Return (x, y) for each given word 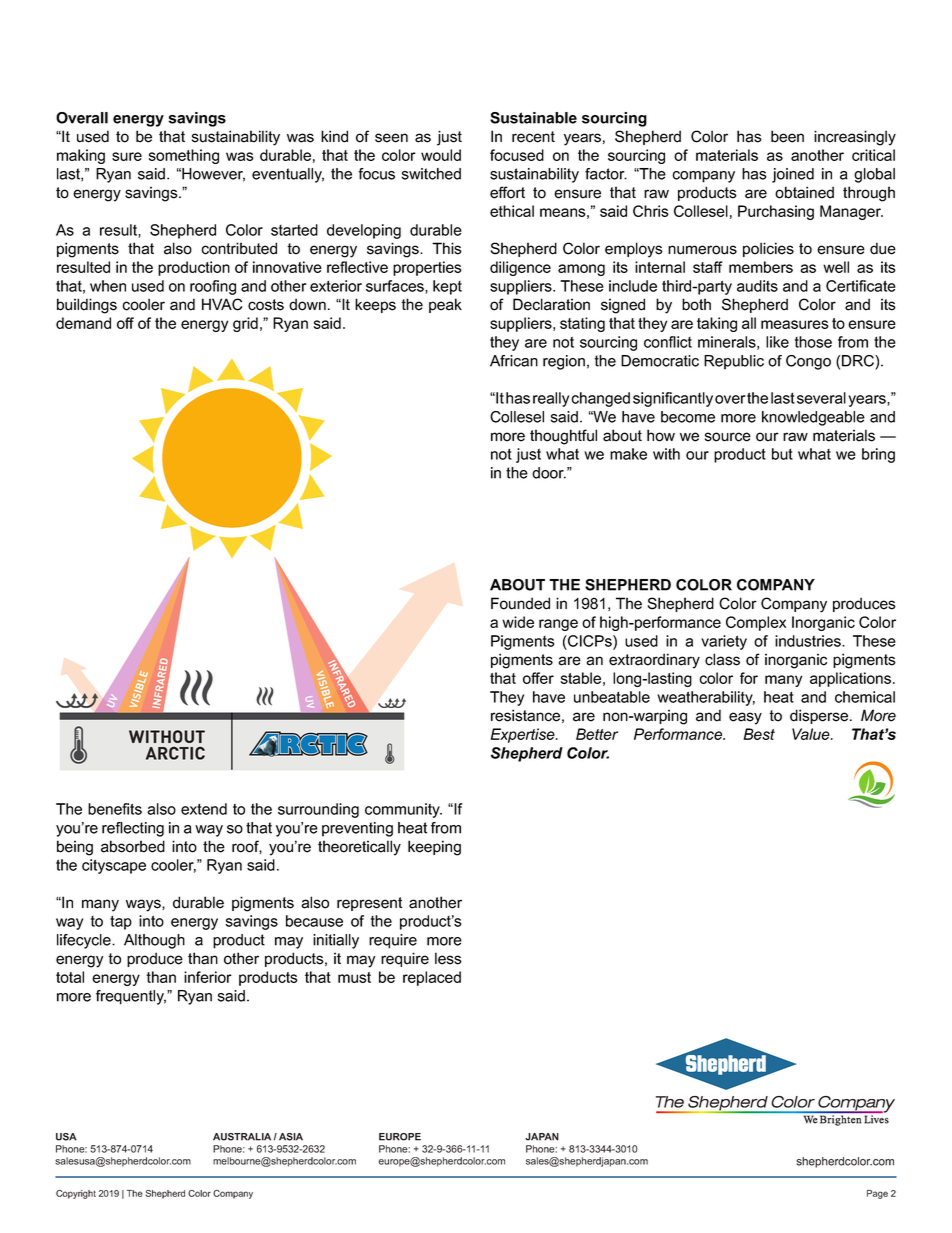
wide (518, 622)
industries (809, 641)
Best (759, 734)
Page (877, 1194)
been (787, 136)
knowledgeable (813, 418)
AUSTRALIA (242, 1137)
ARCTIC (175, 753)
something (184, 156)
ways (144, 905)
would (441, 155)
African (514, 361)
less (448, 958)
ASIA (291, 1137)
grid (245, 324)
